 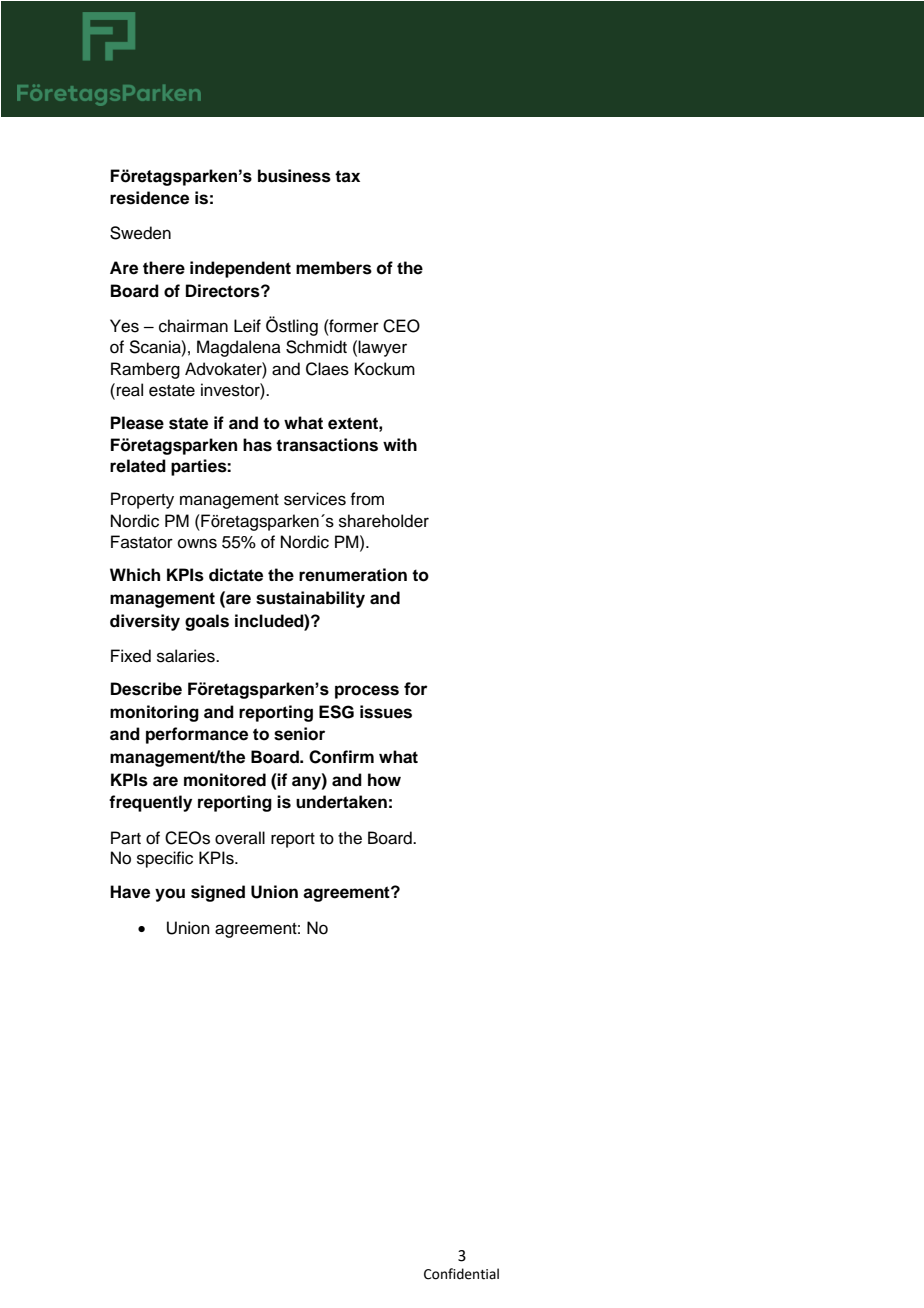 I want to click on business, so click(x=294, y=176).
